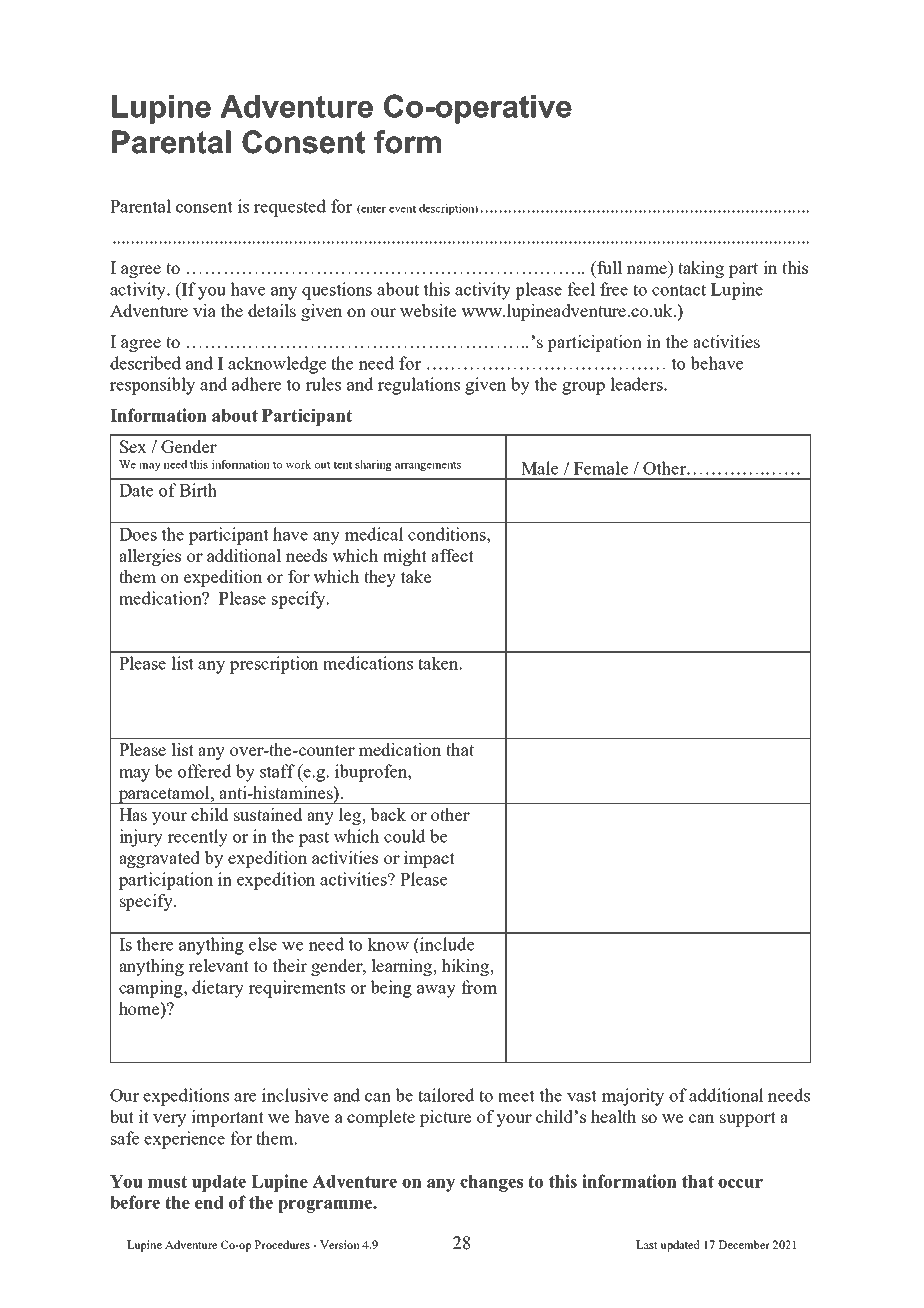 The image size is (924, 1308). What do you see at coordinates (646, 269) in the screenshot?
I see `name` at bounding box center [646, 269].
